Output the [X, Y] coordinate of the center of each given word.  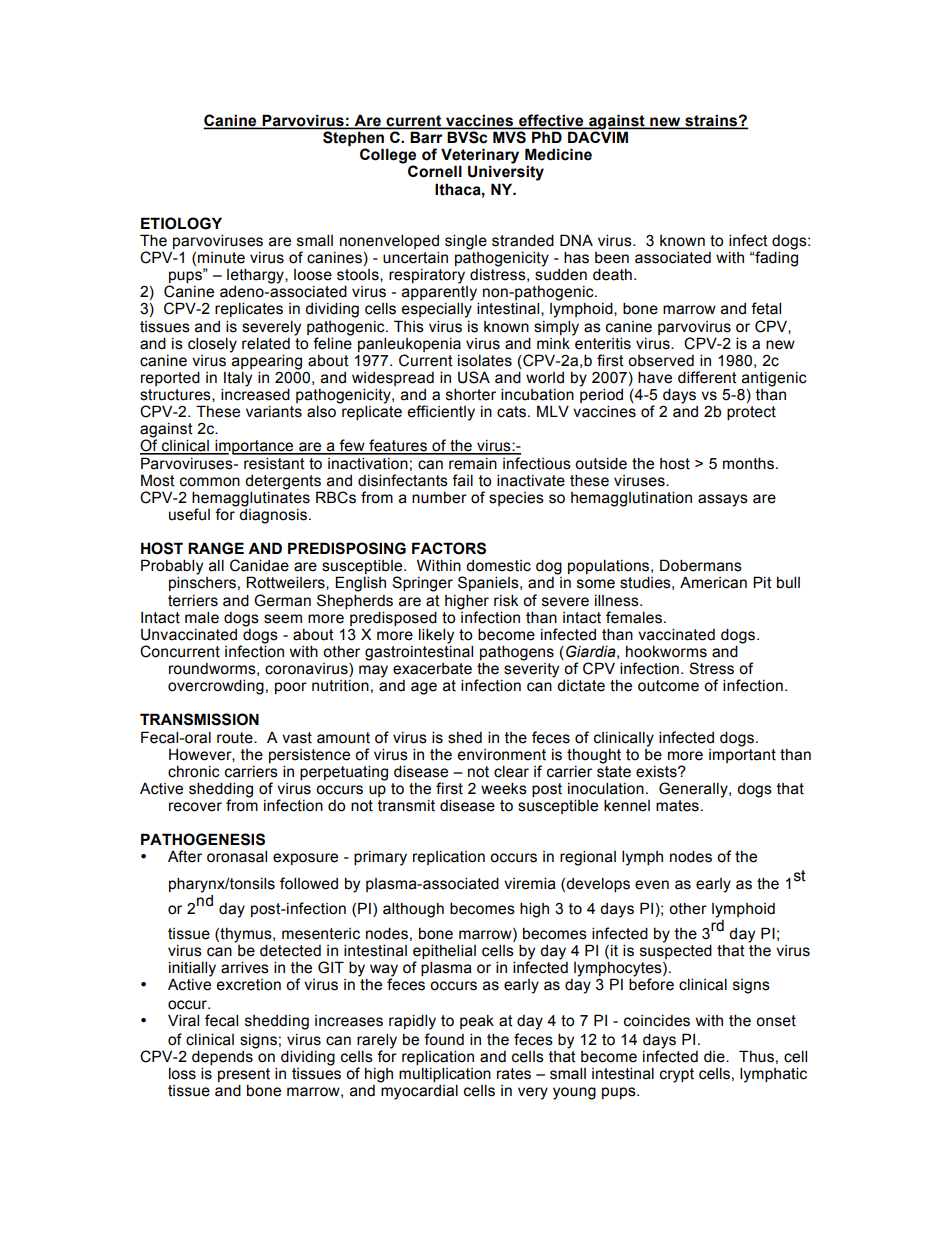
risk [506, 600]
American [713, 582]
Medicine [558, 154]
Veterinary [480, 157]
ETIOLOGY [181, 223]
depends [223, 1056]
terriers [193, 601]
